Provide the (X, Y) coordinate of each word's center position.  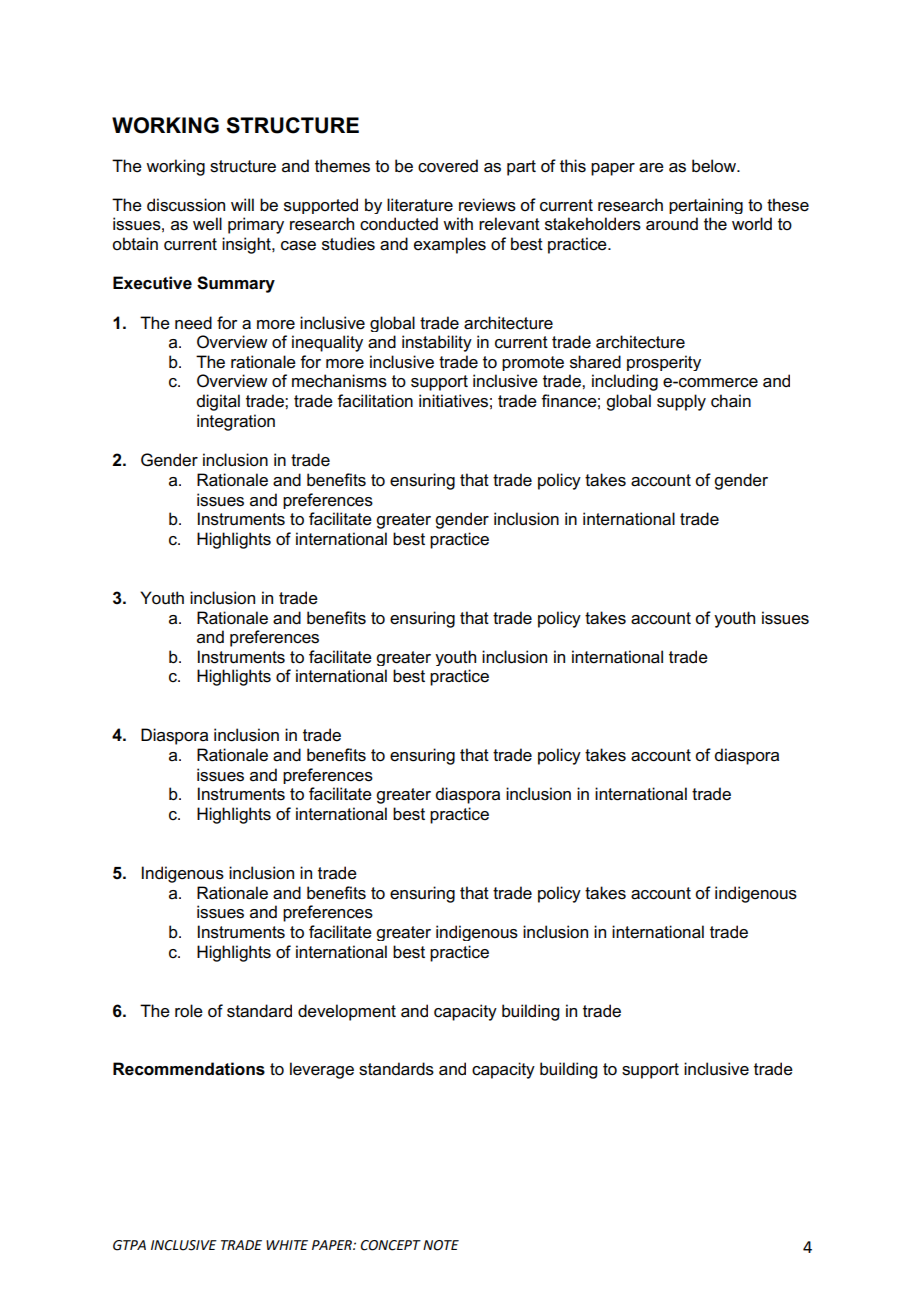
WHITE (287, 1245)
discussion (186, 205)
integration (236, 422)
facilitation (375, 401)
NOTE (441, 1245)
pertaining (706, 206)
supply (681, 402)
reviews (487, 205)
